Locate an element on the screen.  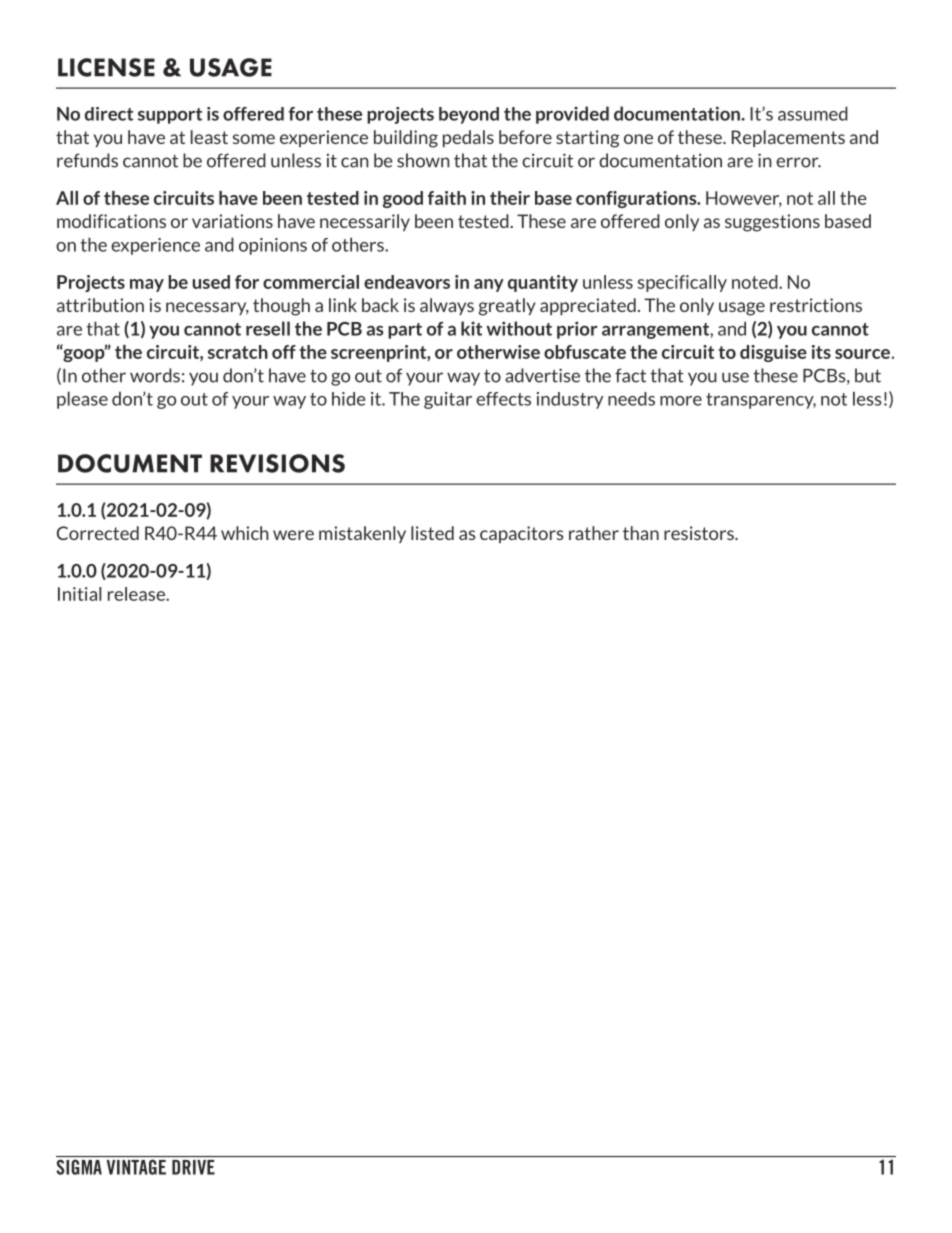
VINTAGE is located at coordinates (136, 1167).
